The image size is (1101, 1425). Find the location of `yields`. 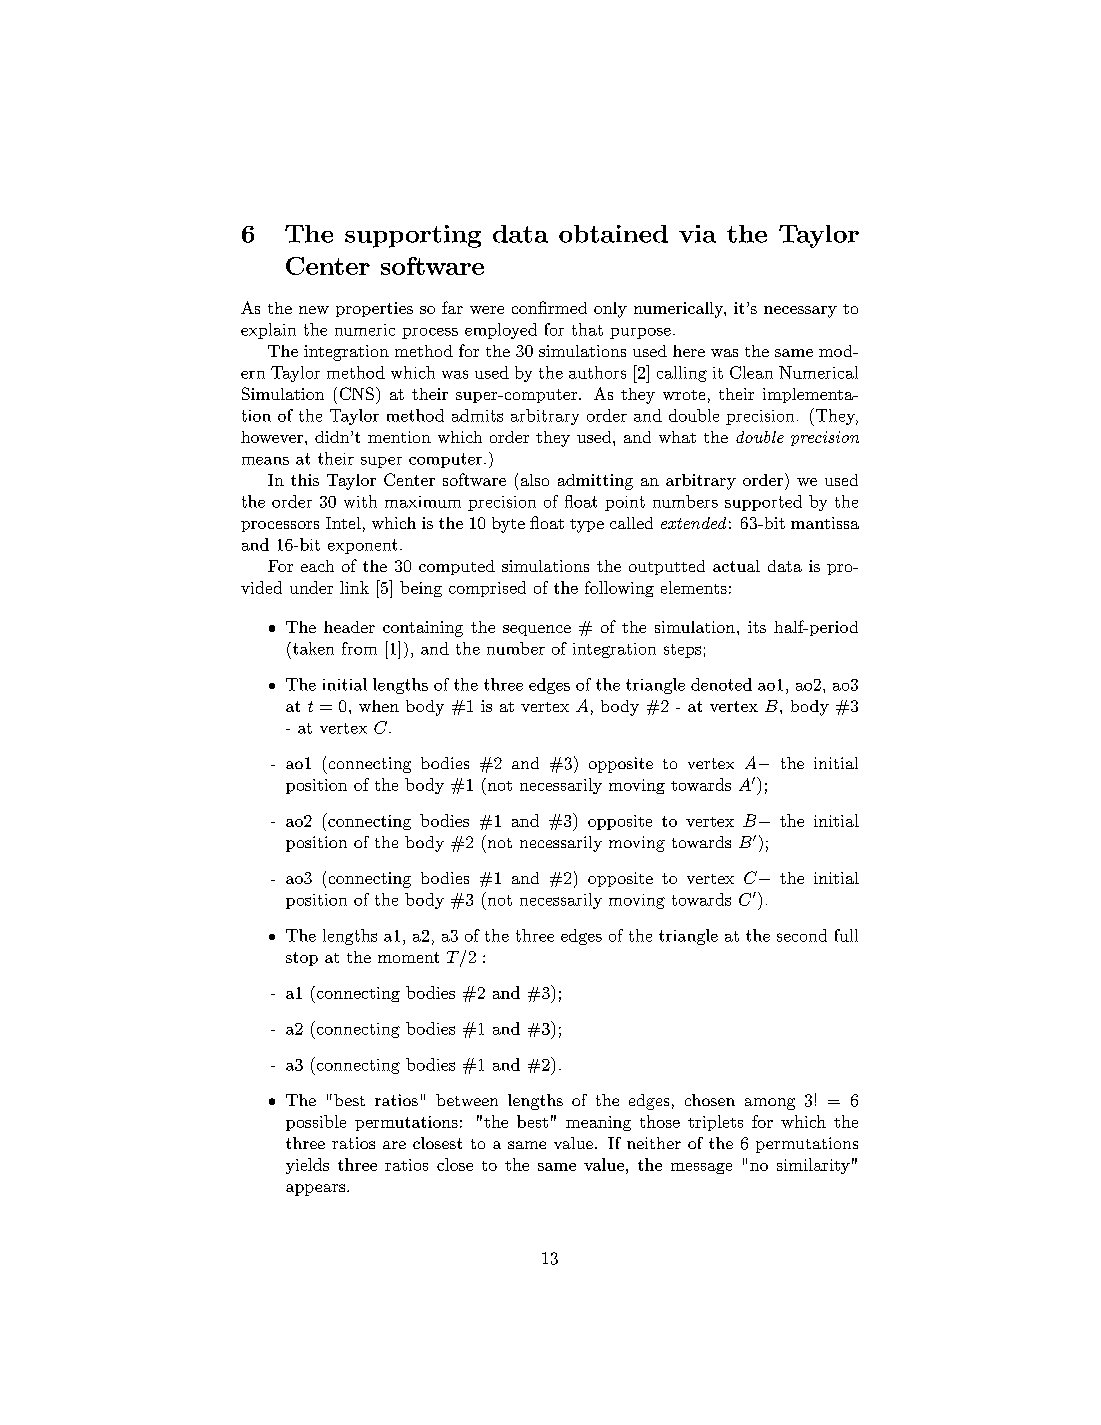

yields is located at coordinates (307, 1166).
